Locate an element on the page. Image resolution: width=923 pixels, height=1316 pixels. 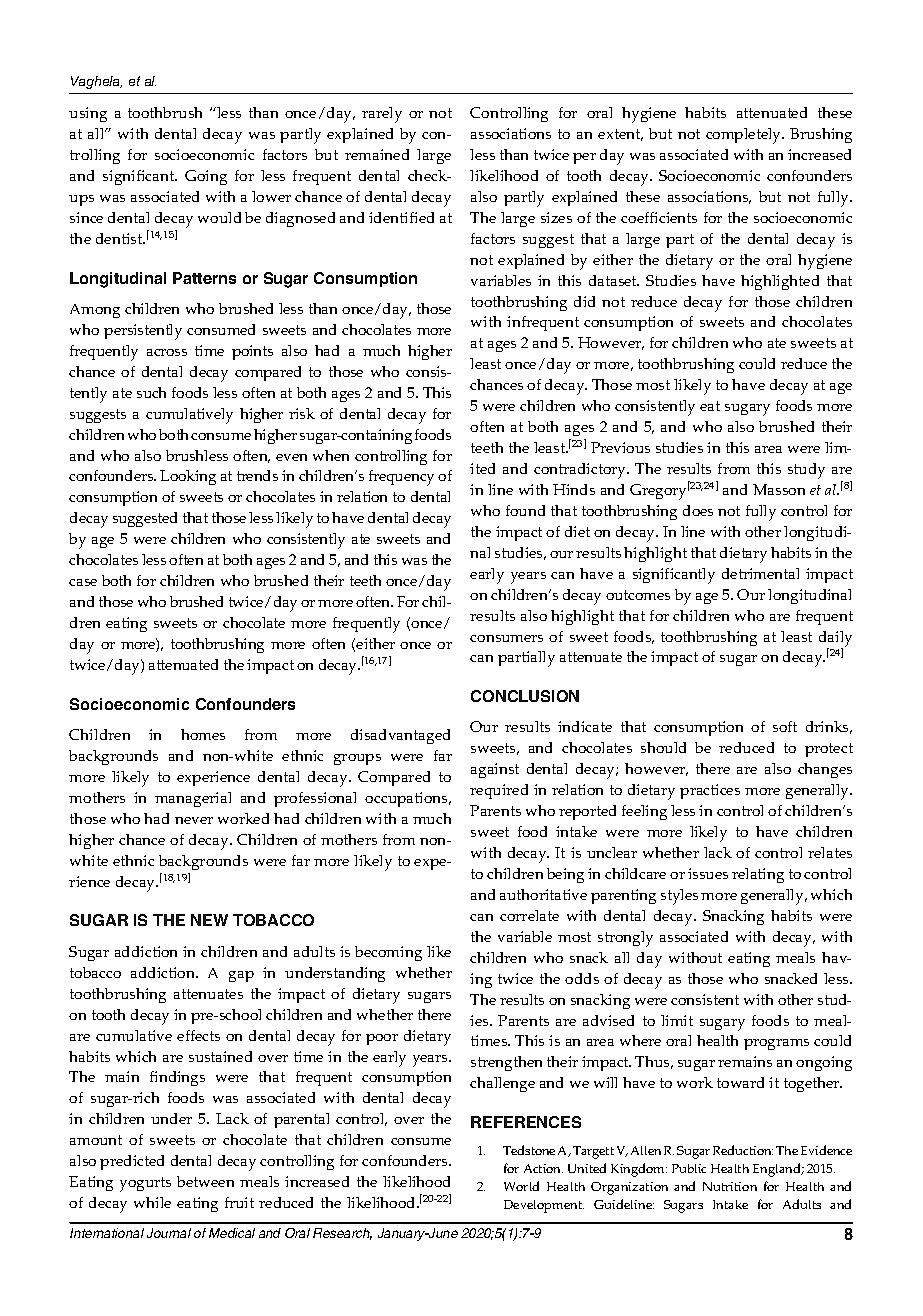
frequency is located at coordinates (401, 478).
